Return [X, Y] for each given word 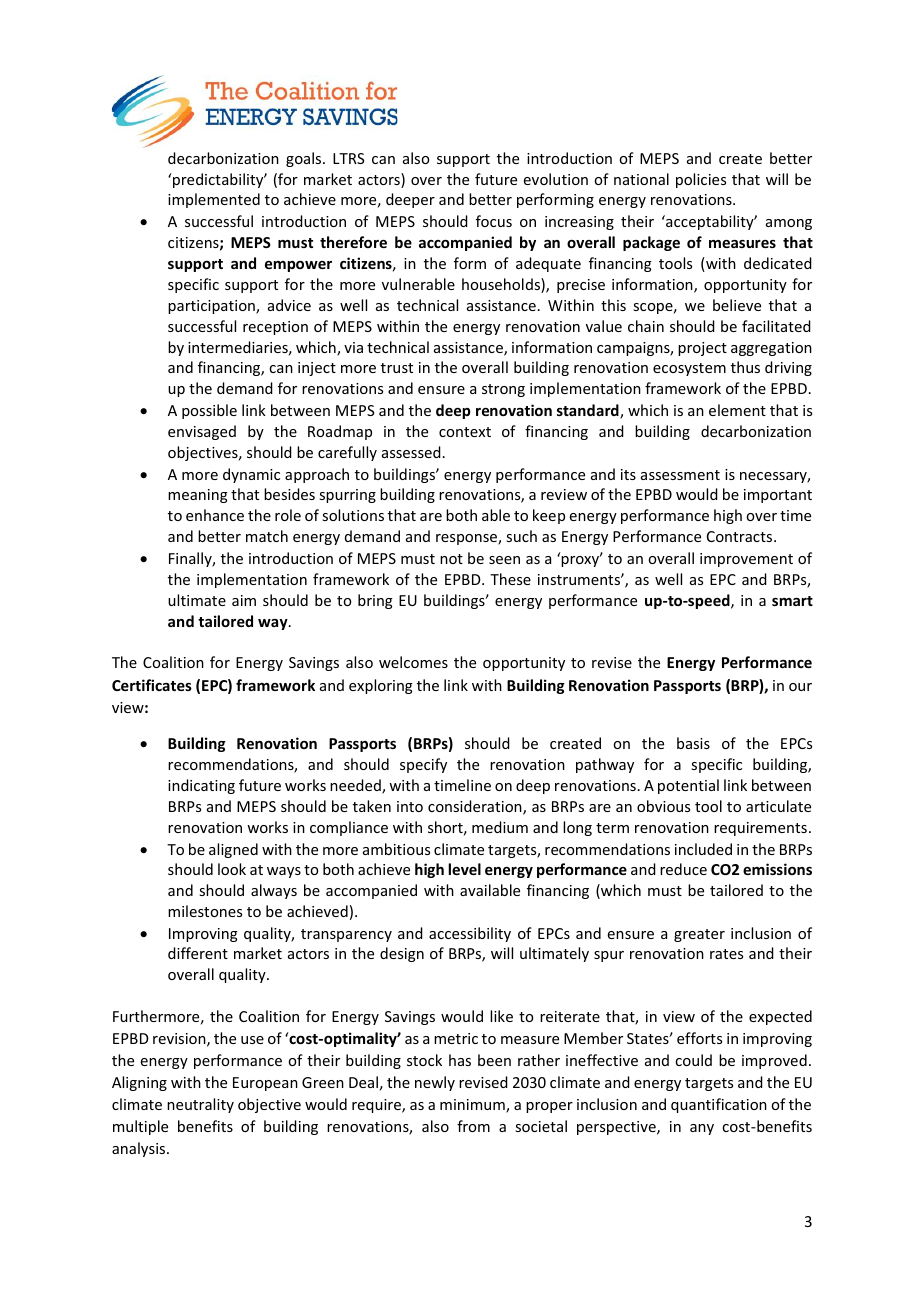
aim [244, 600]
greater [699, 935]
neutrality [200, 1105]
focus [494, 221]
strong [503, 390]
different [198, 953]
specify [423, 765]
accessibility [470, 934]
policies [701, 180]
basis [693, 743]
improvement [746, 560]
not [451, 559]
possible [209, 411]
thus [745, 367]
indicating [201, 786]
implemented [214, 200]
